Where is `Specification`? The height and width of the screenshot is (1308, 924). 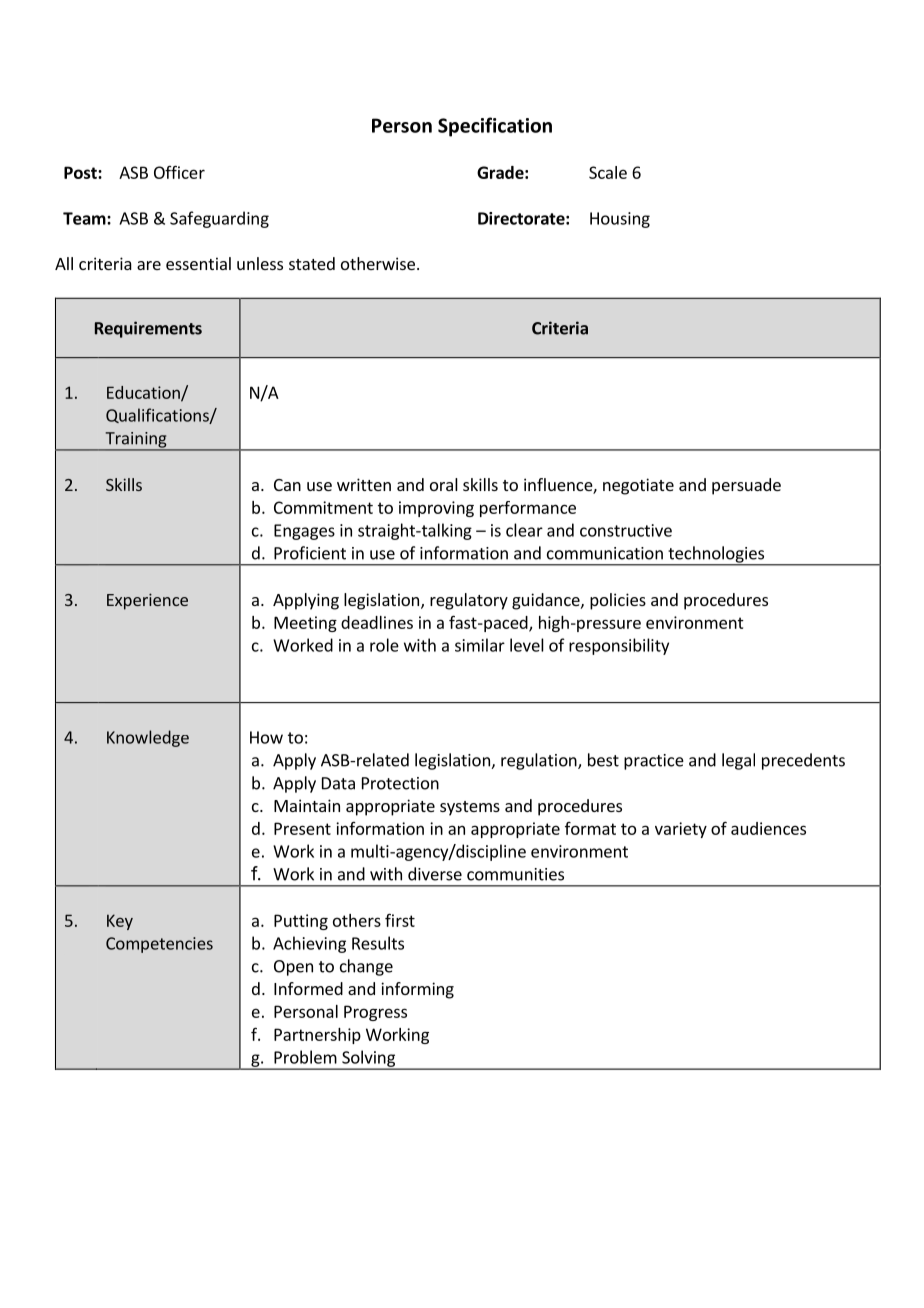 Specification is located at coordinates (495, 127).
